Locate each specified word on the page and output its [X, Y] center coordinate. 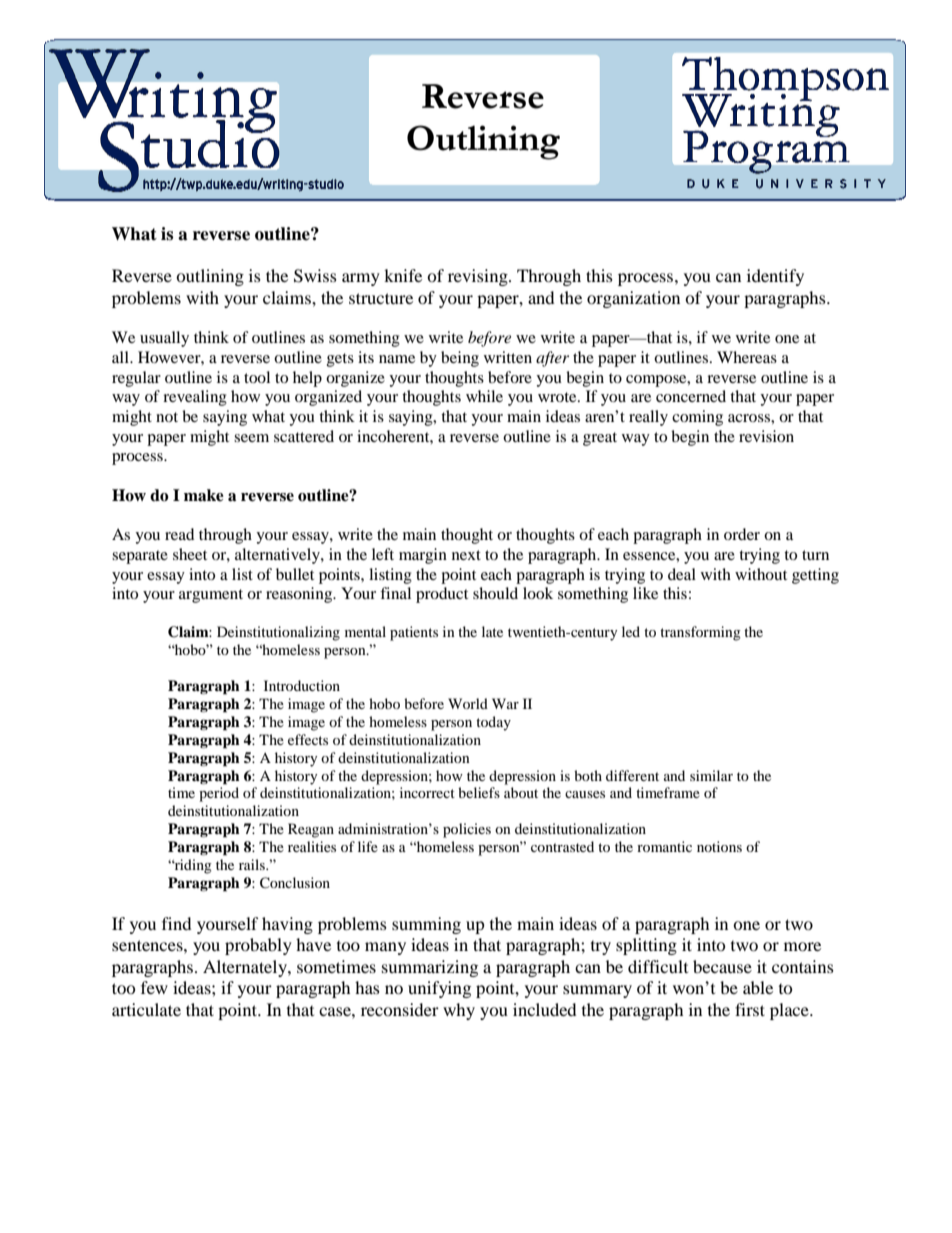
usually [164, 339]
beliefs [479, 792]
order [742, 534]
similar [711, 775]
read [179, 534]
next [466, 555]
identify [775, 277]
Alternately [246, 968]
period [219, 794]
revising [479, 277]
